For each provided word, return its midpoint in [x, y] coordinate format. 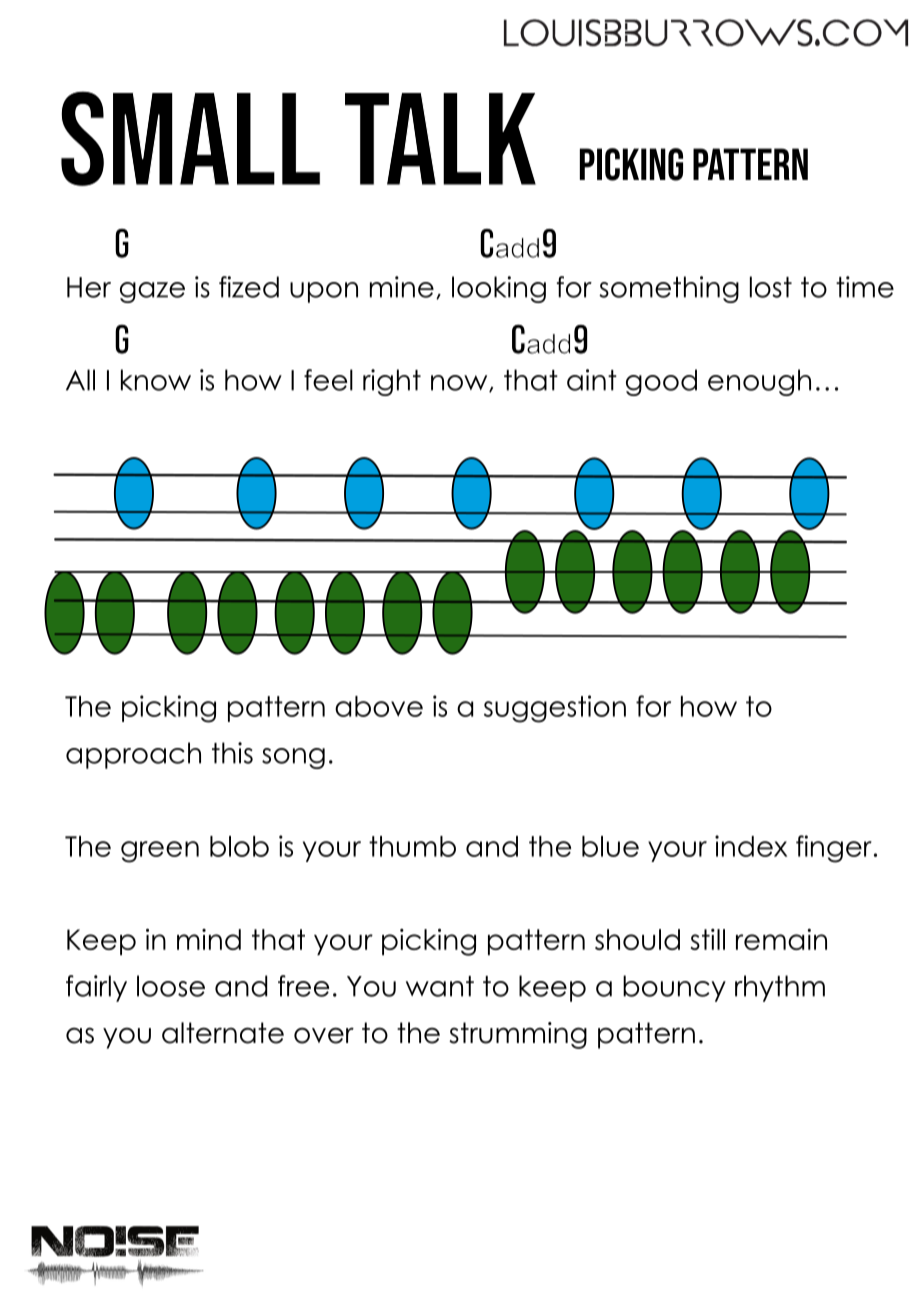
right [392, 382]
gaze [152, 292]
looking [499, 289]
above [379, 706]
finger [834, 849]
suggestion [555, 709]
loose [171, 986]
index [751, 846]
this [232, 753]
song [293, 758]
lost [771, 287]
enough [759, 382]
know [156, 380]
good [661, 382]
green [160, 852]
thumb [412, 846]
